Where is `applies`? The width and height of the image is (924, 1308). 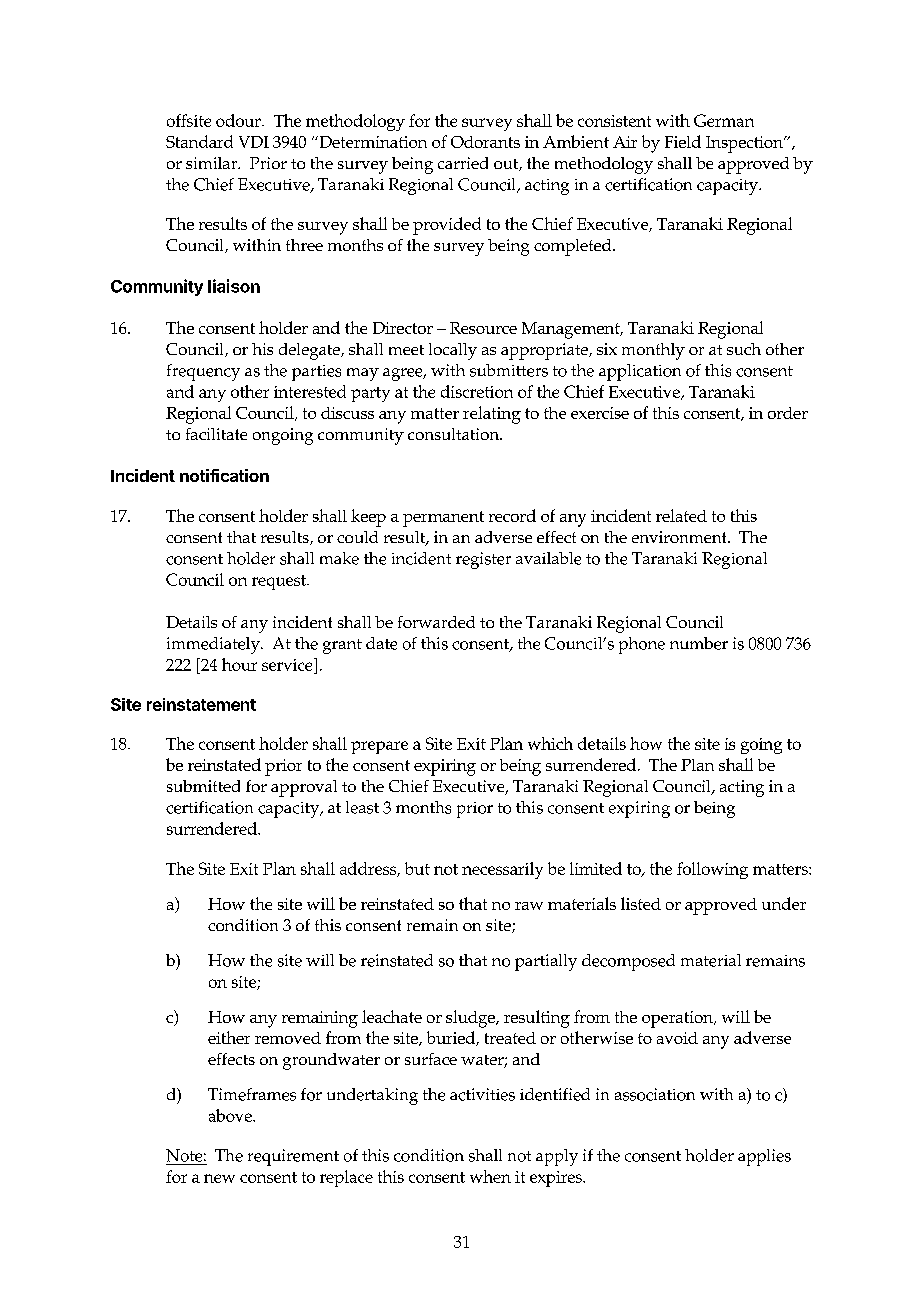
applies is located at coordinates (764, 1157).
